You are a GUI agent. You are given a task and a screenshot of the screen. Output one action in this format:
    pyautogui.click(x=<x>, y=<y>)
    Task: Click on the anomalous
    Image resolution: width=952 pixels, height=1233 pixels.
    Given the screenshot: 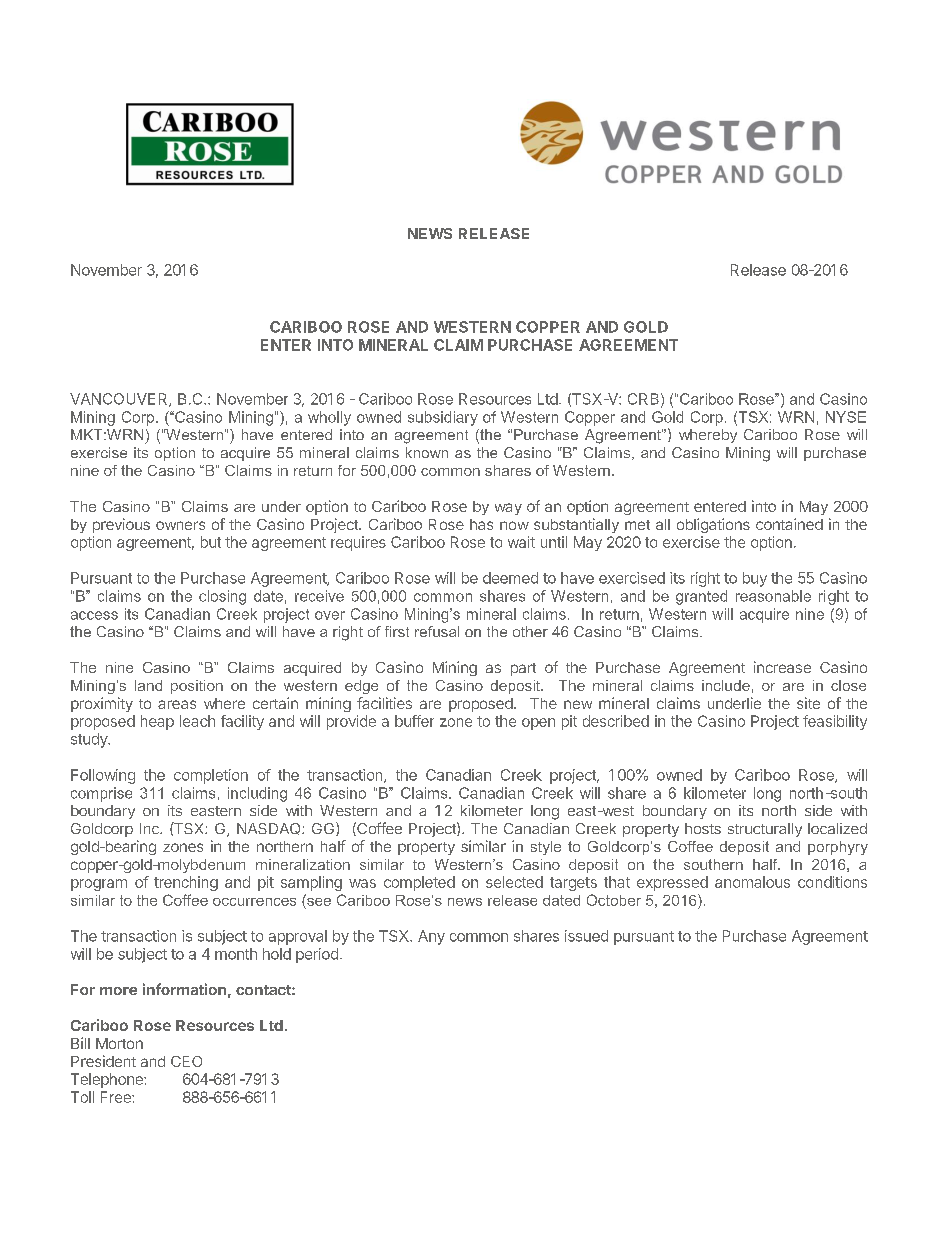 What is the action you would take?
    pyautogui.click(x=752, y=882)
